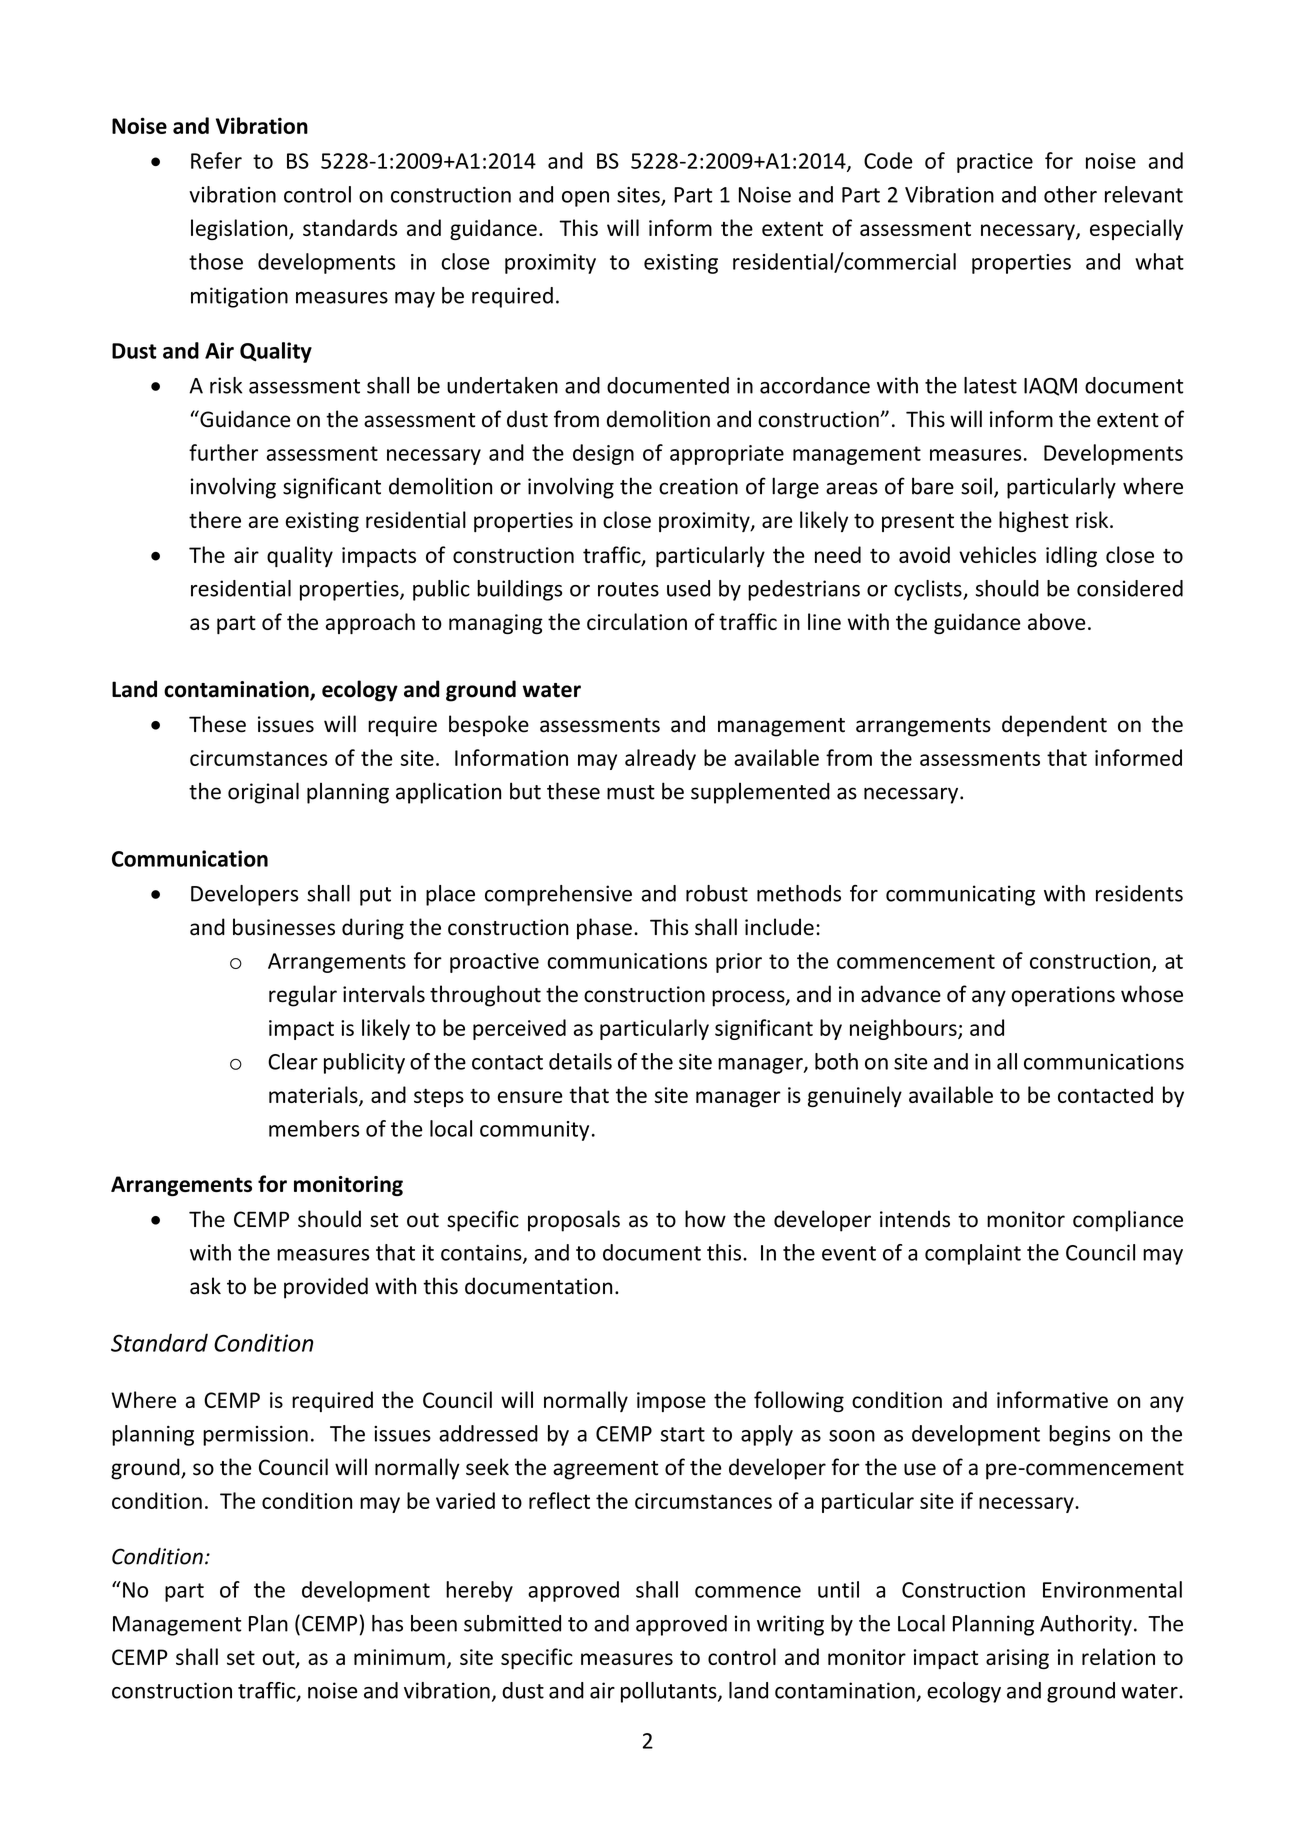 This screenshot has width=1295, height=1832. I want to click on legislation, so click(240, 229).
